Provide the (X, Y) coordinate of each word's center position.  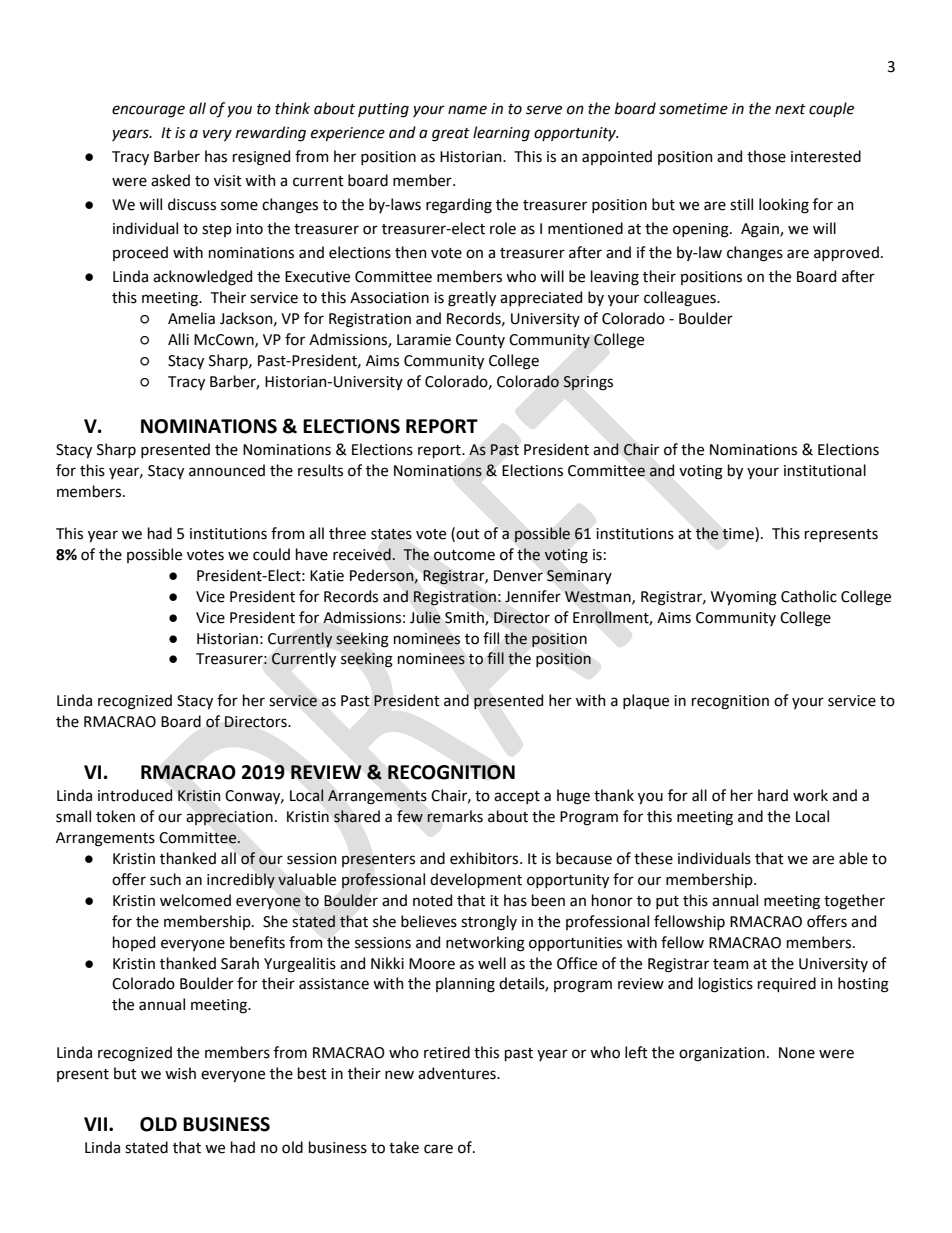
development (476, 880)
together (854, 902)
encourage (148, 111)
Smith (465, 618)
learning (501, 134)
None (797, 1053)
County (480, 341)
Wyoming (744, 598)
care (438, 1149)
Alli (178, 339)
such (165, 879)
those (766, 156)
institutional (825, 470)
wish (180, 1073)
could (271, 554)
